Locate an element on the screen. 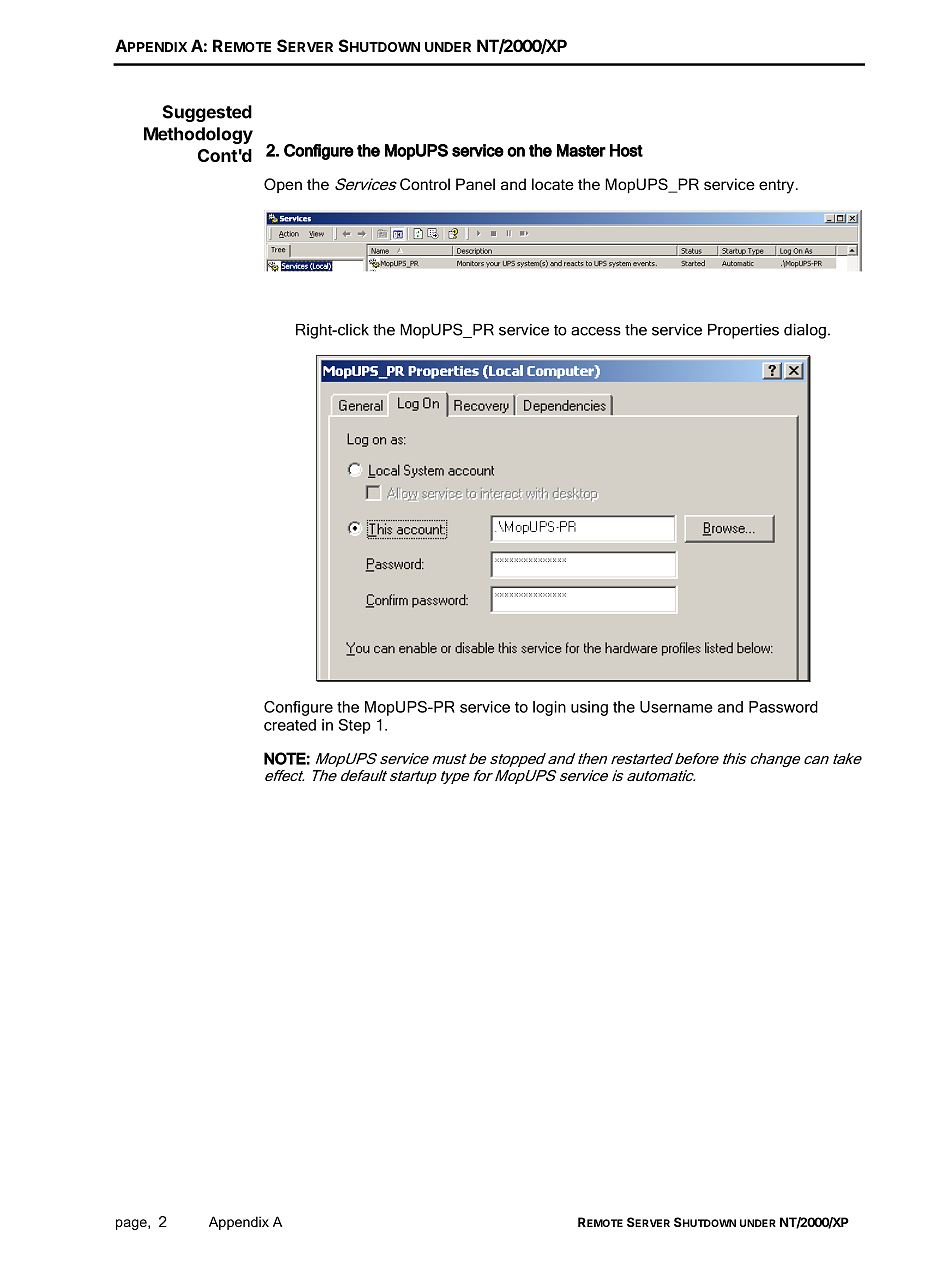 The height and width of the screenshot is (1267, 952). login is located at coordinates (549, 708).
